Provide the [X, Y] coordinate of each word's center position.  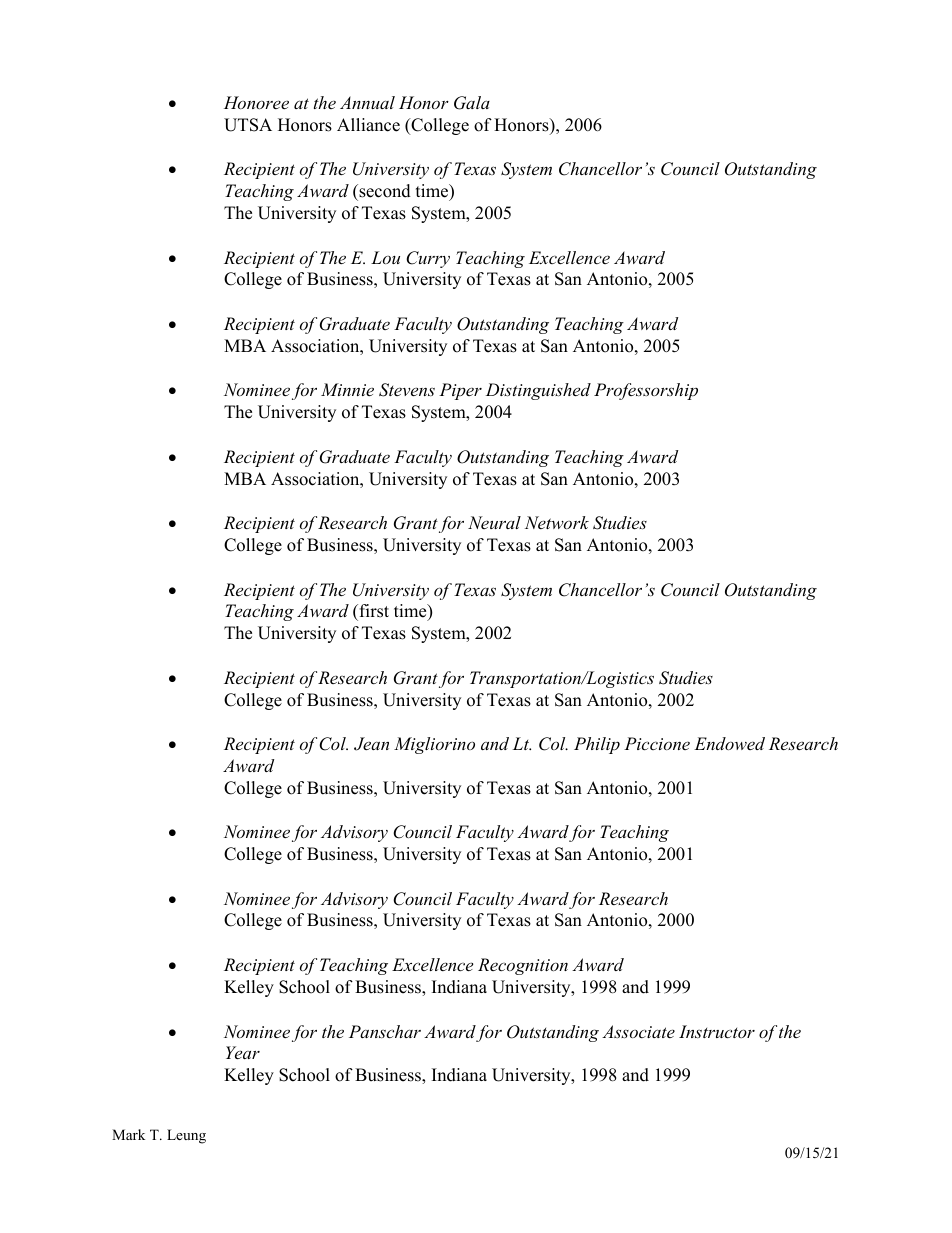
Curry [428, 259]
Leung [186, 1136]
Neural [494, 522]
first [373, 612]
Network [557, 522]
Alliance [368, 125]
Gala [472, 103]
